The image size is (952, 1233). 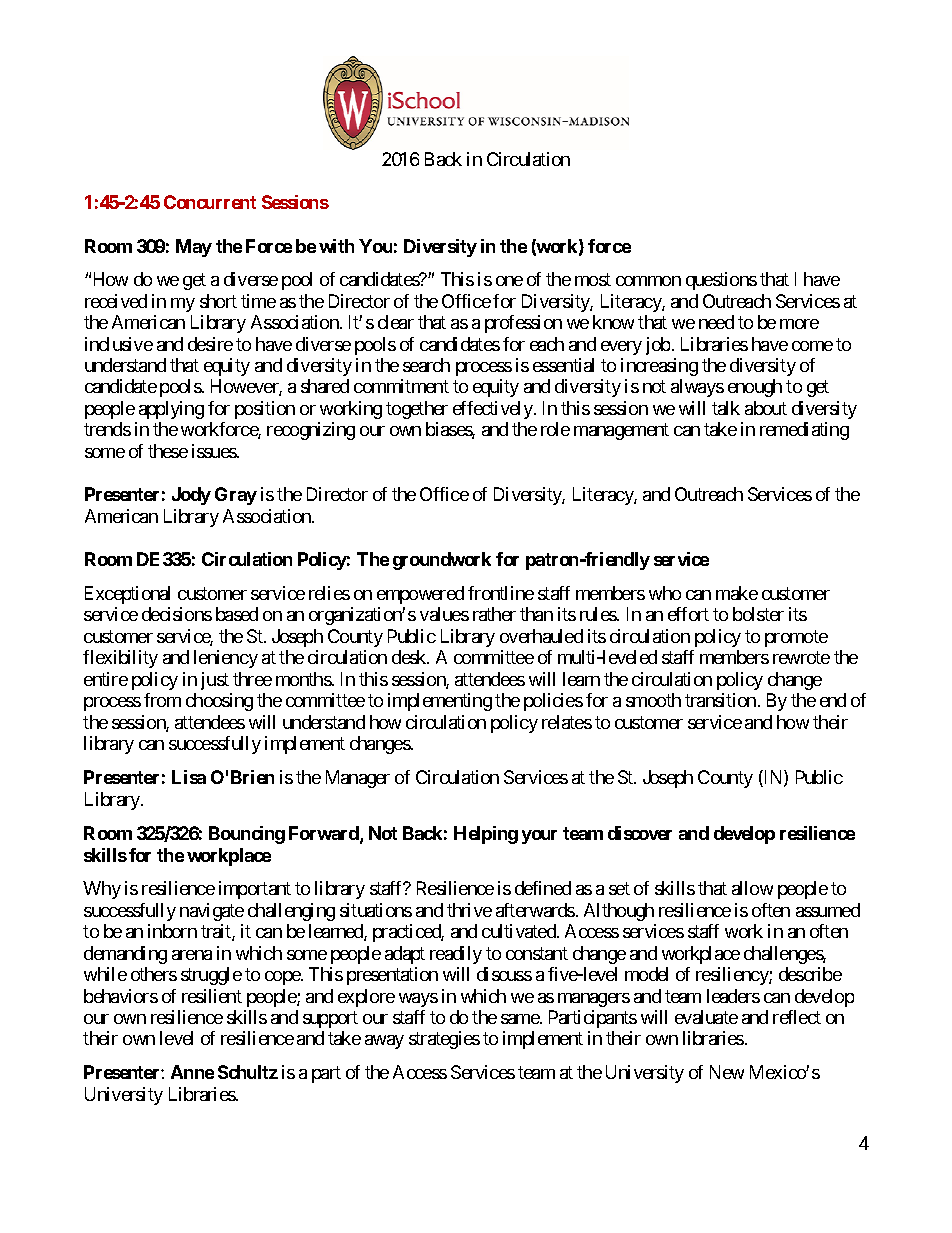 What do you see at coordinates (194, 248) in the document?
I see `May` at bounding box center [194, 248].
